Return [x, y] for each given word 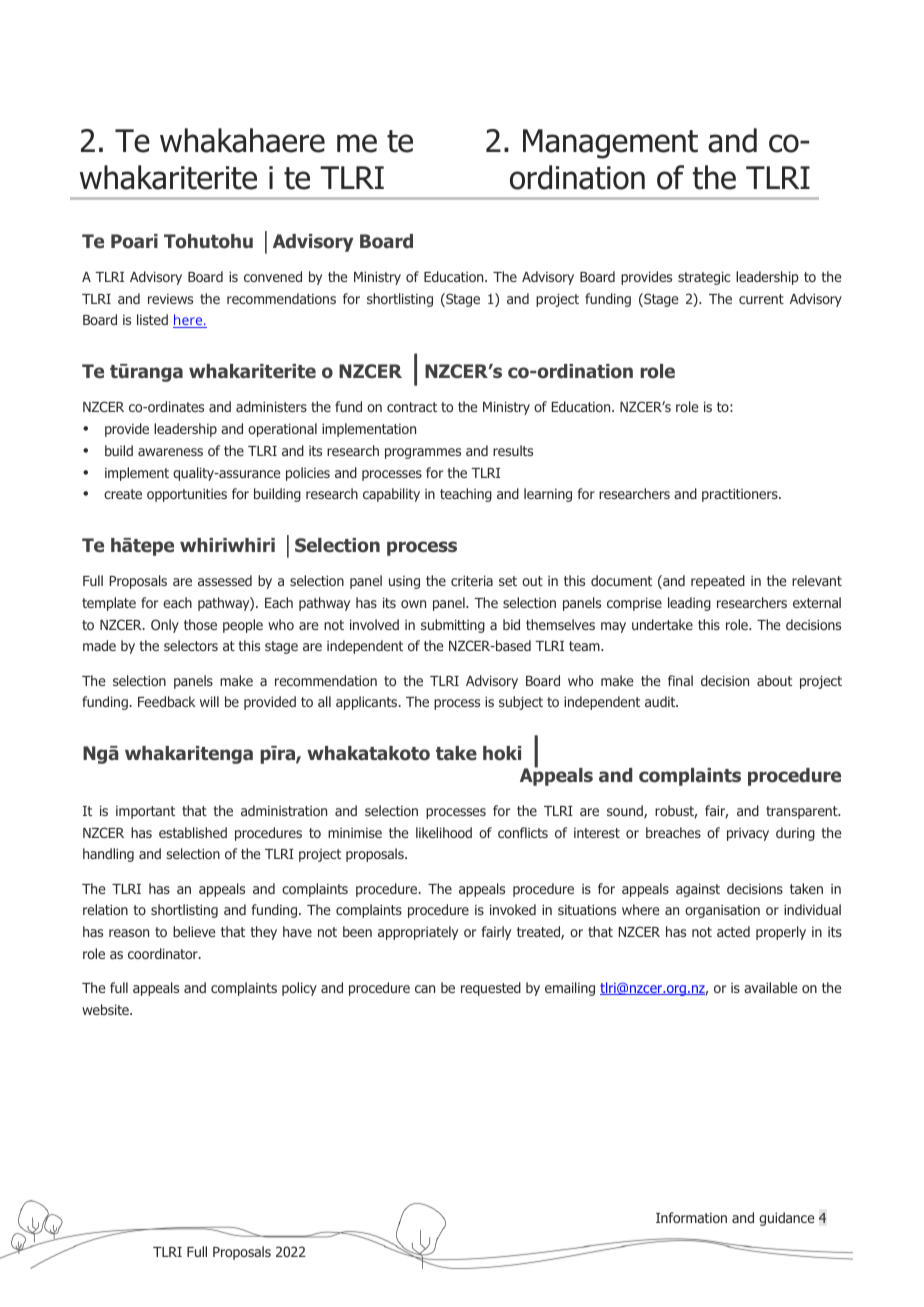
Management [610, 144]
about [774, 680]
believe [194, 931]
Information [691, 1217]
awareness [170, 452]
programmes [423, 453]
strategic [704, 278]
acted [733, 931]
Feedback [166, 701]
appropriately [418, 933]
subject [521, 703]
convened [273, 276]
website [106, 1009]
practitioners [741, 495]
